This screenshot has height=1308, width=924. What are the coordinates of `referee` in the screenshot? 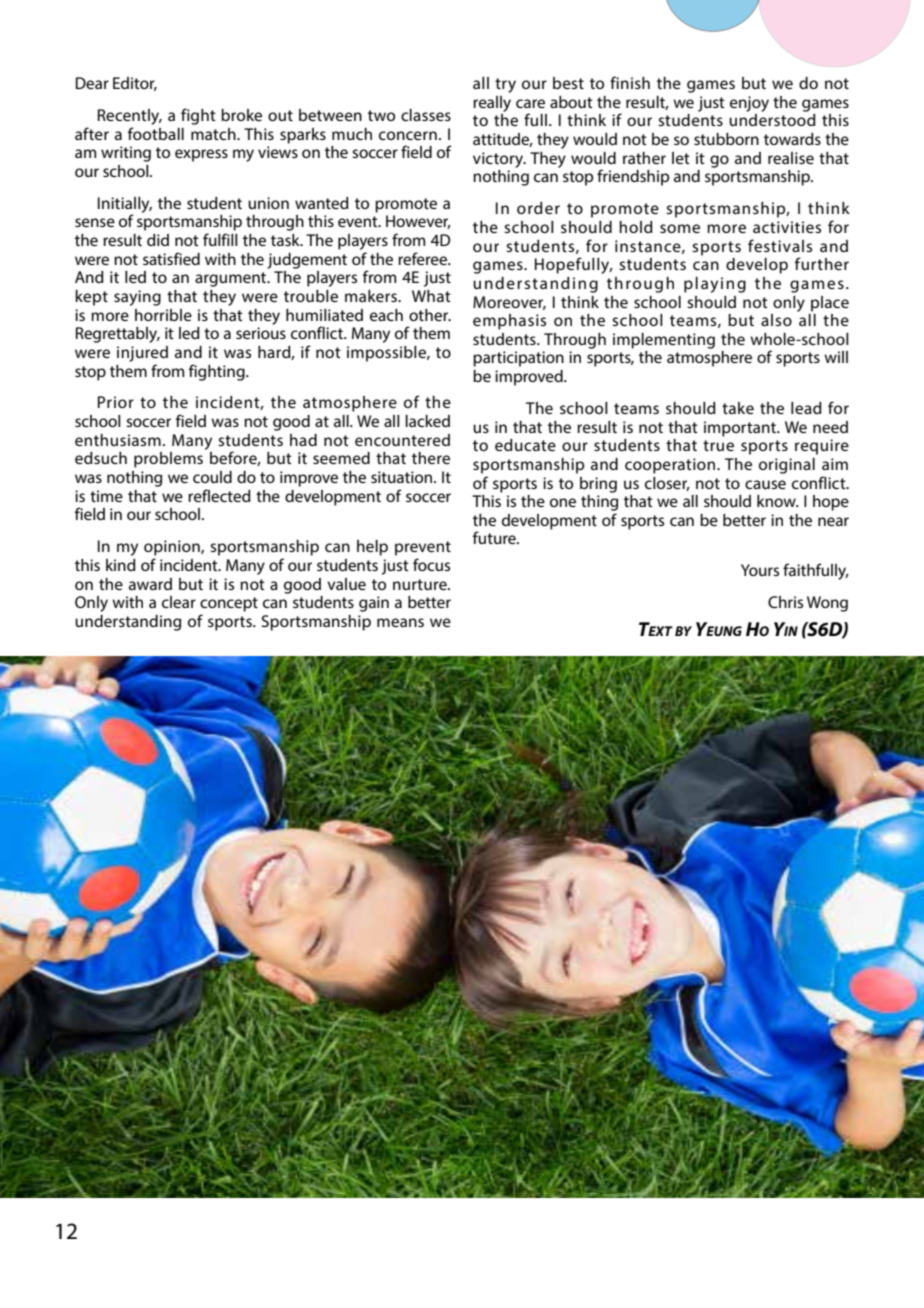 It's located at (424, 258).
